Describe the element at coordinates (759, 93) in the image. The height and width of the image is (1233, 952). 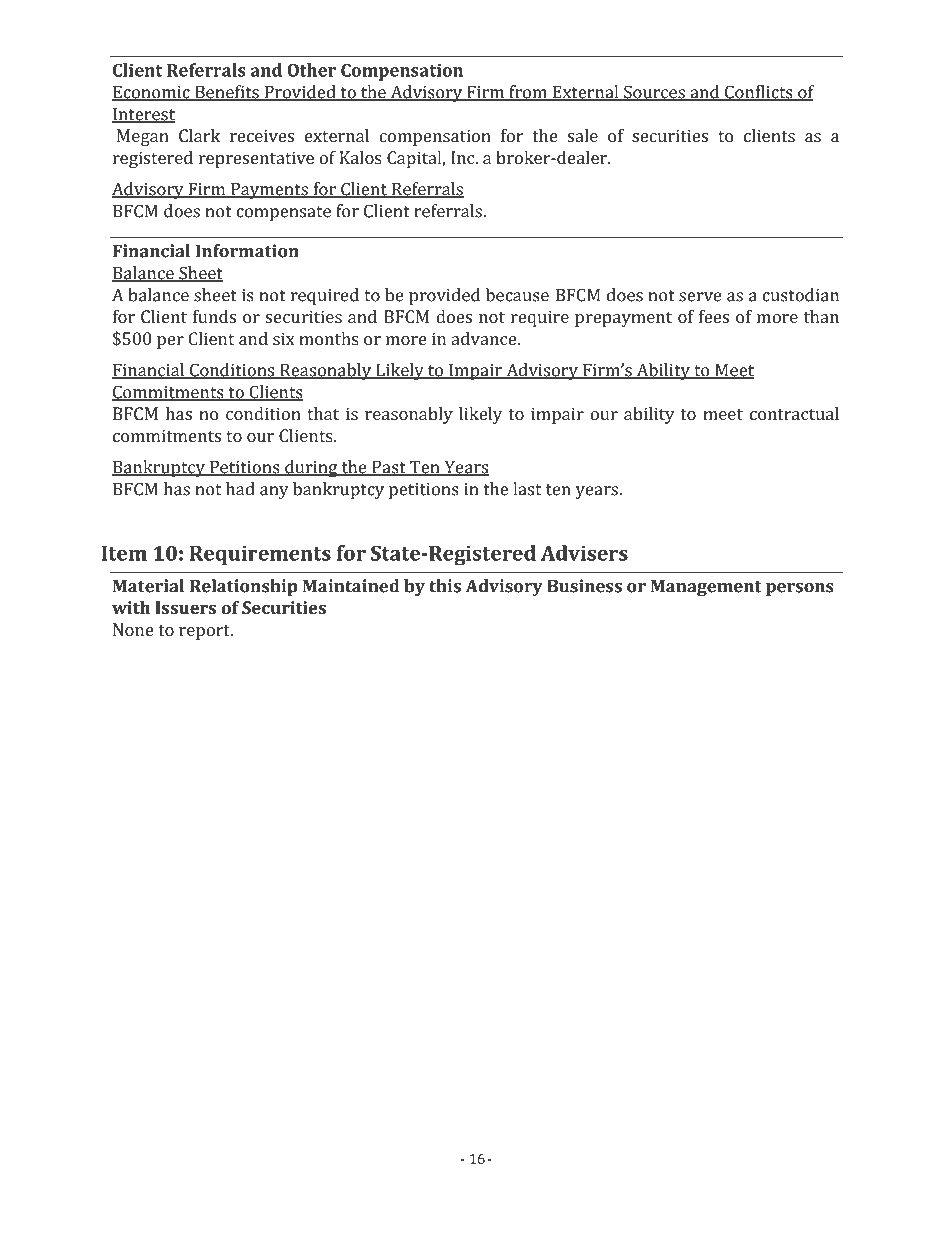
I see `Conflicts` at that location.
